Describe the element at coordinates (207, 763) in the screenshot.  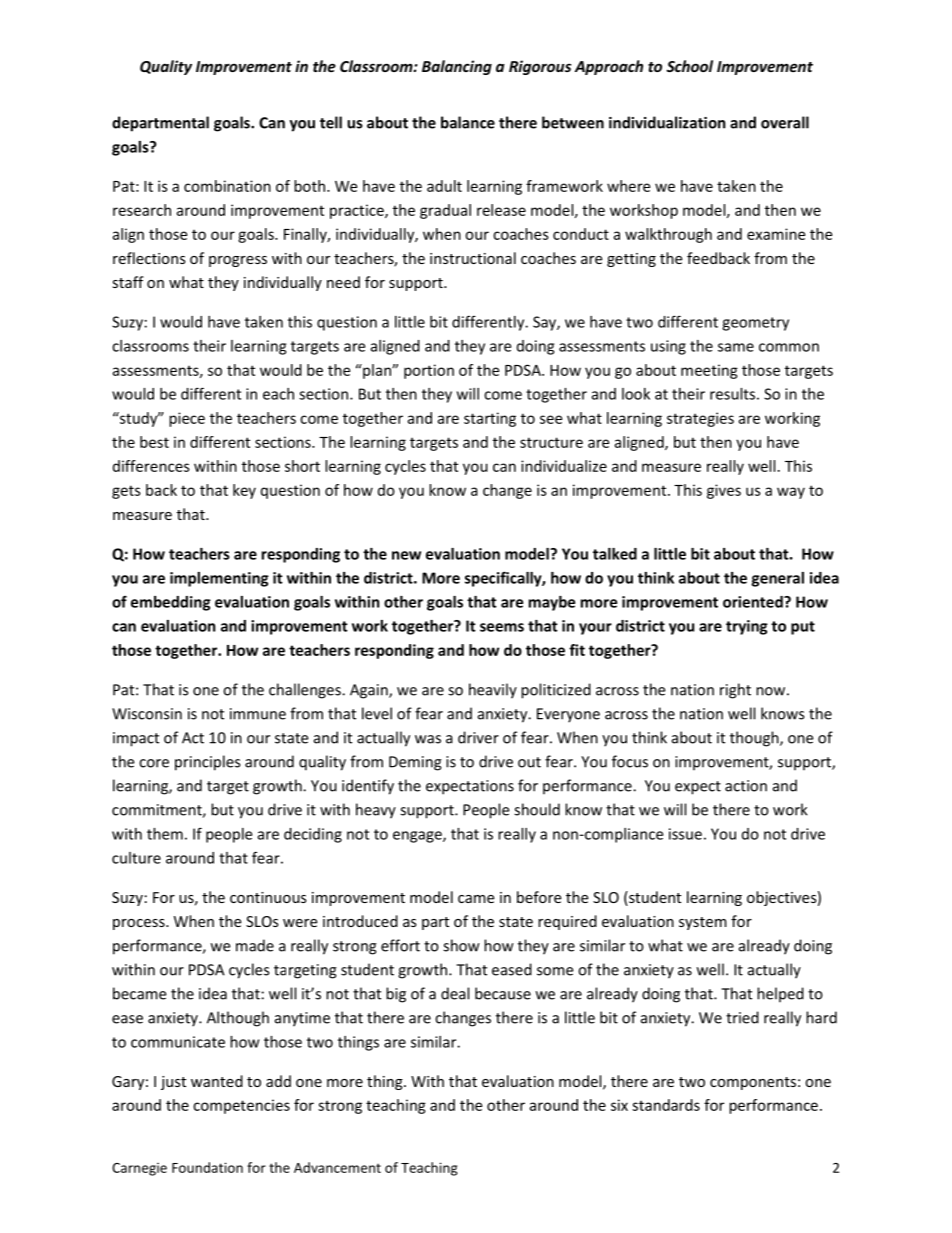
I see `principles` at that location.
